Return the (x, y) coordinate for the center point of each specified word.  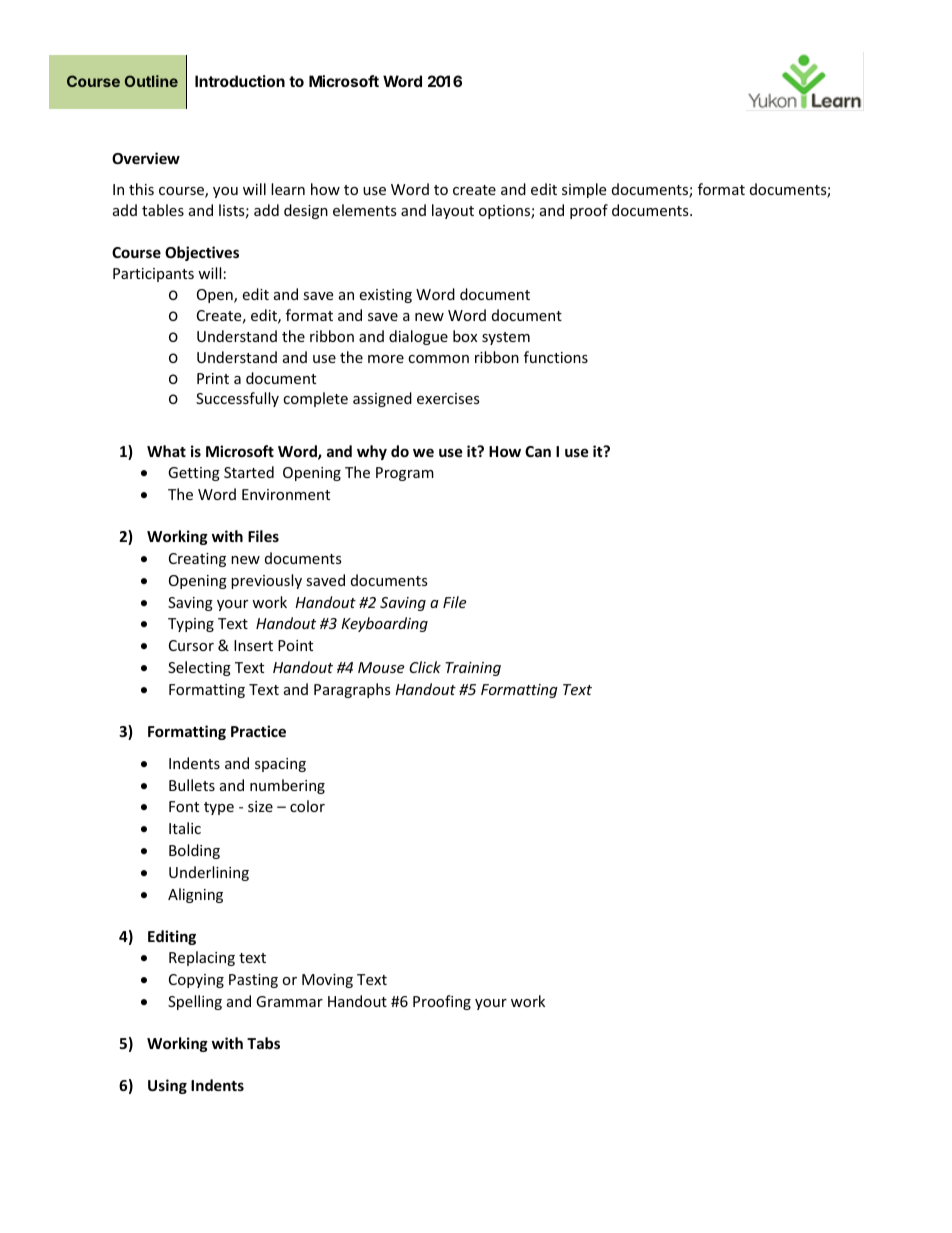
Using (167, 1086)
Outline (151, 81)
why (372, 452)
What (166, 451)
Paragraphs (352, 690)
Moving (327, 981)
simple (584, 190)
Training (473, 669)
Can (538, 451)
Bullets (192, 785)
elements (365, 210)
